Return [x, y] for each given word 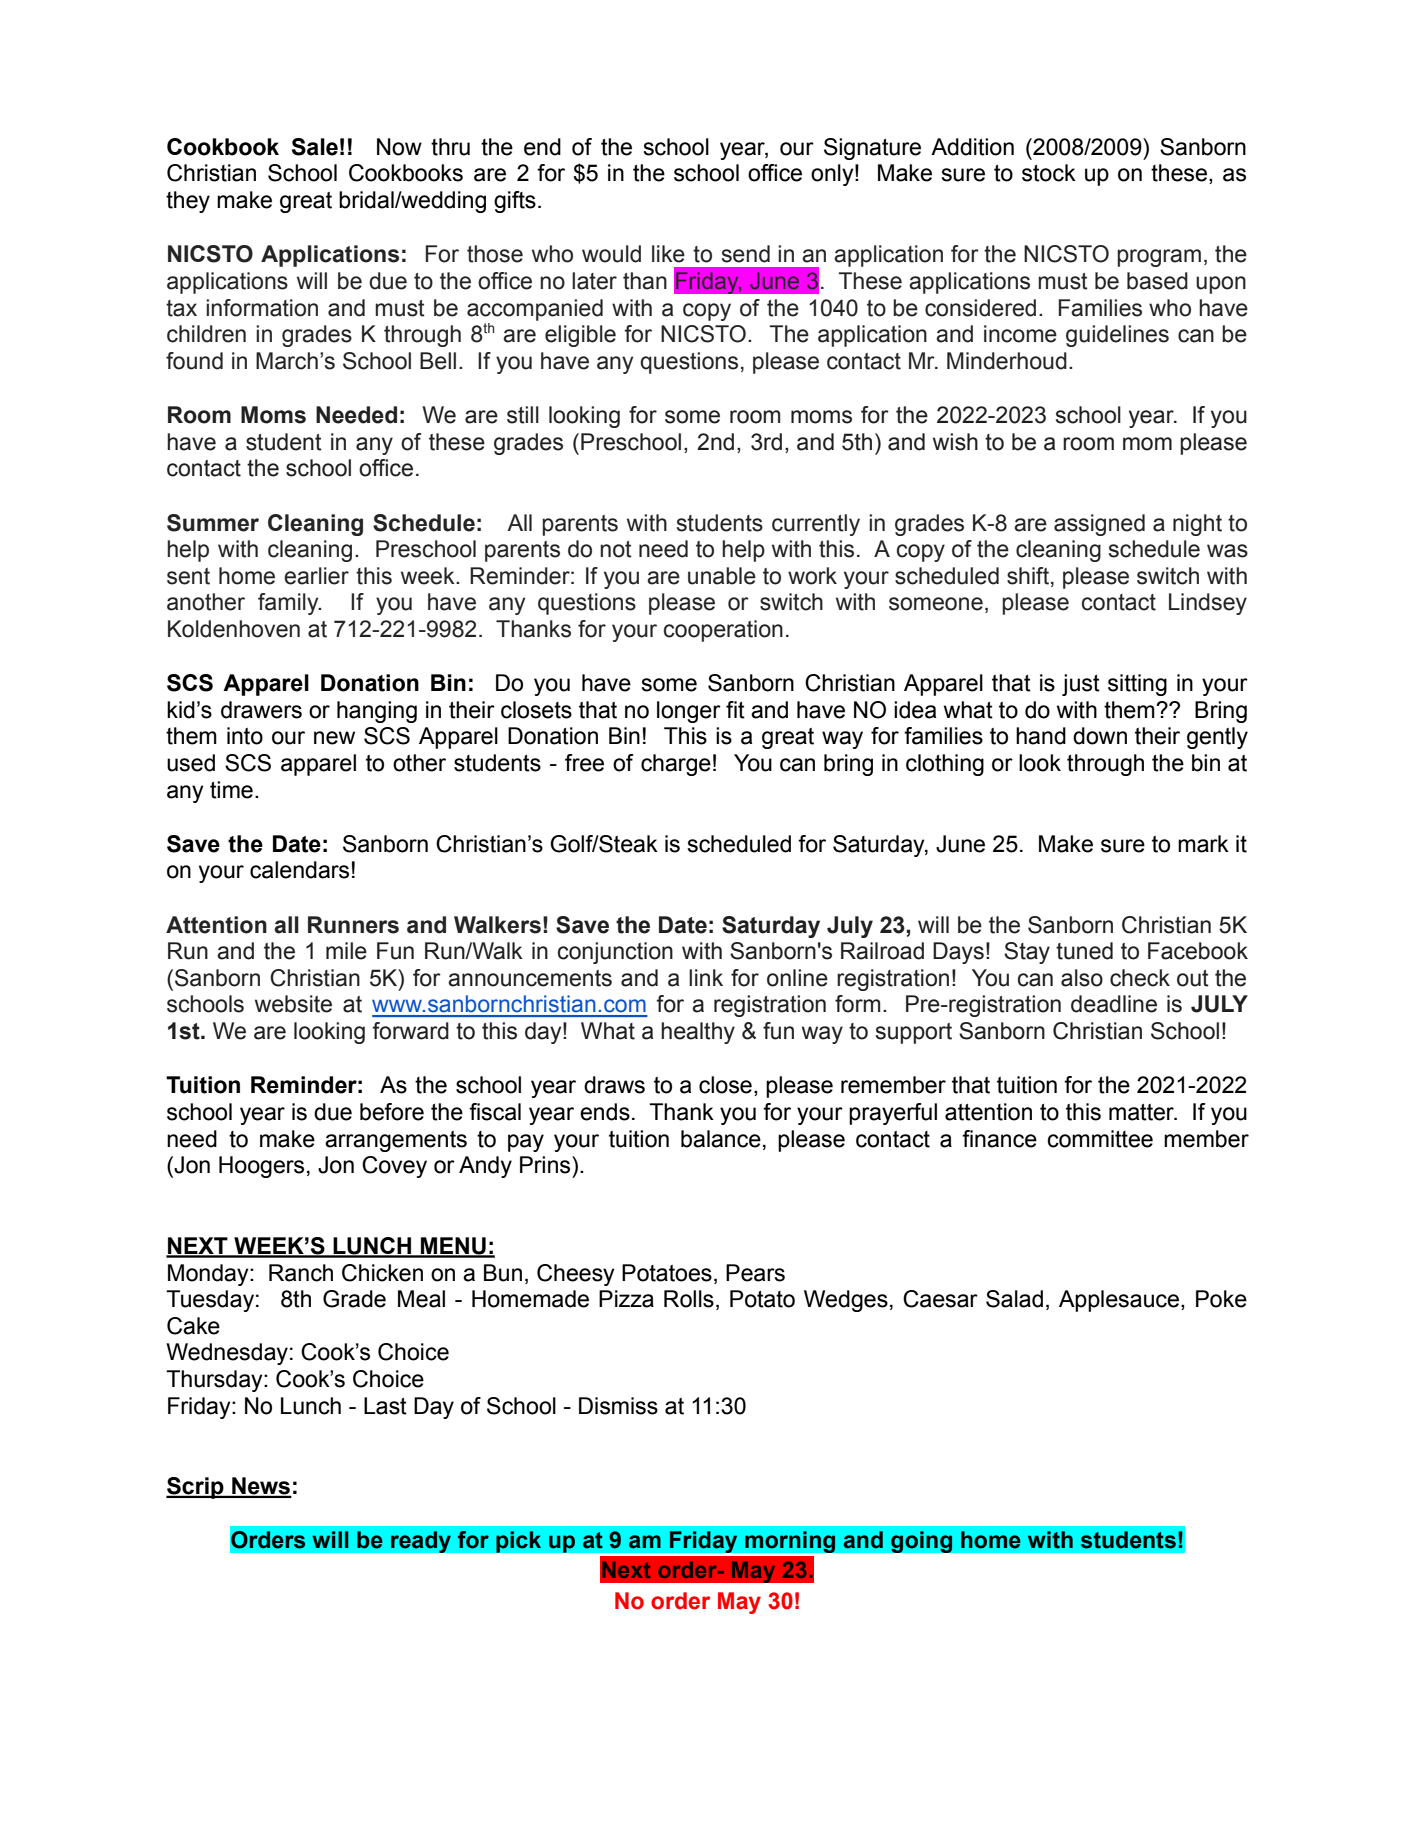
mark [1203, 844]
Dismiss [618, 1406]
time [231, 790]
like [668, 254]
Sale [315, 147]
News [261, 1487]
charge [676, 765]
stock [1049, 173]
